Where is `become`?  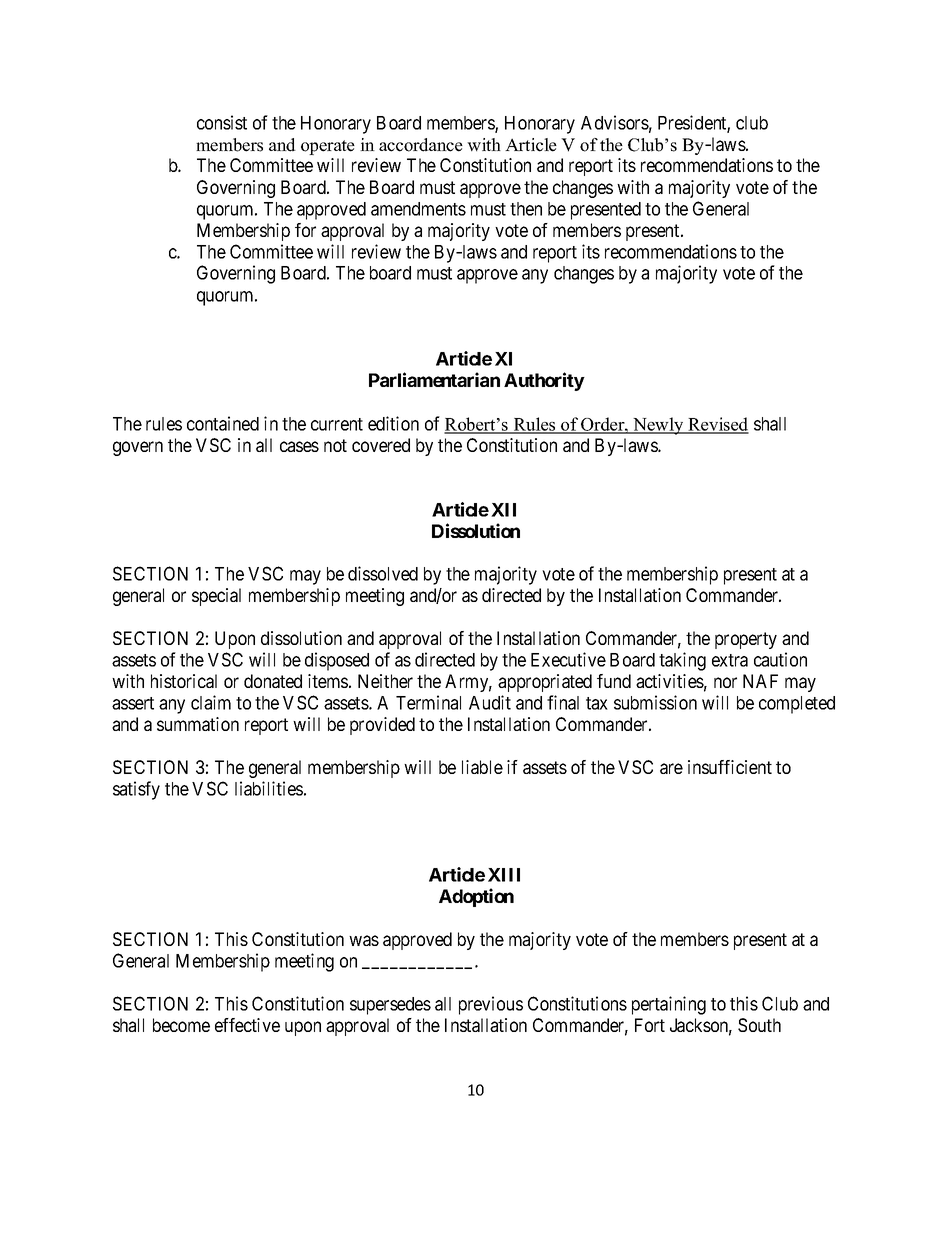
become is located at coordinates (181, 1025).
